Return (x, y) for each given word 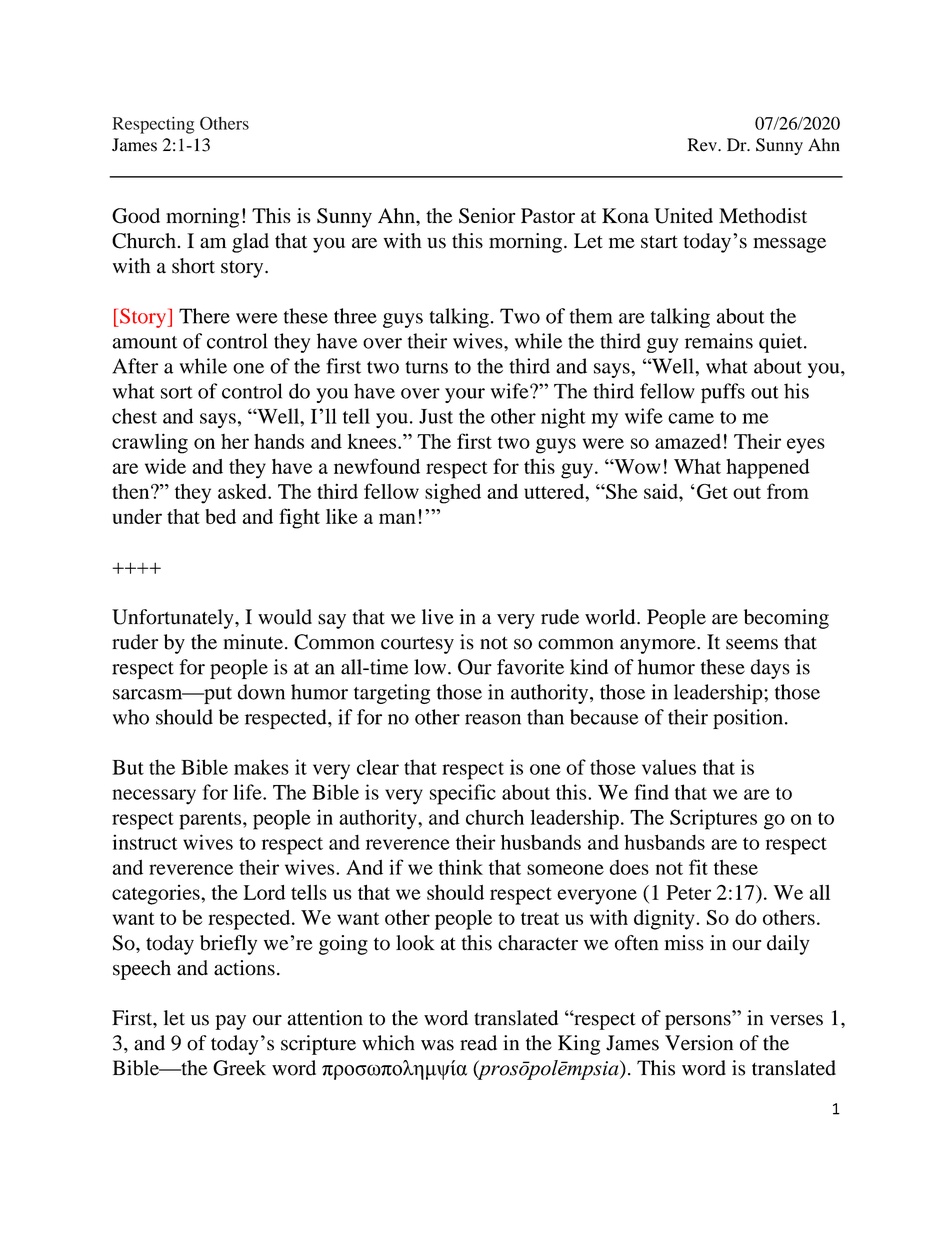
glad (250, 243)
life (248, 792)
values (669, 767)
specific (463, 794)
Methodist (763, 215)
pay (230, 1022)
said (662, 491)
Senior (487, 216)
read (478, 1043)
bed (220, 516)
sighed (453, 494)
